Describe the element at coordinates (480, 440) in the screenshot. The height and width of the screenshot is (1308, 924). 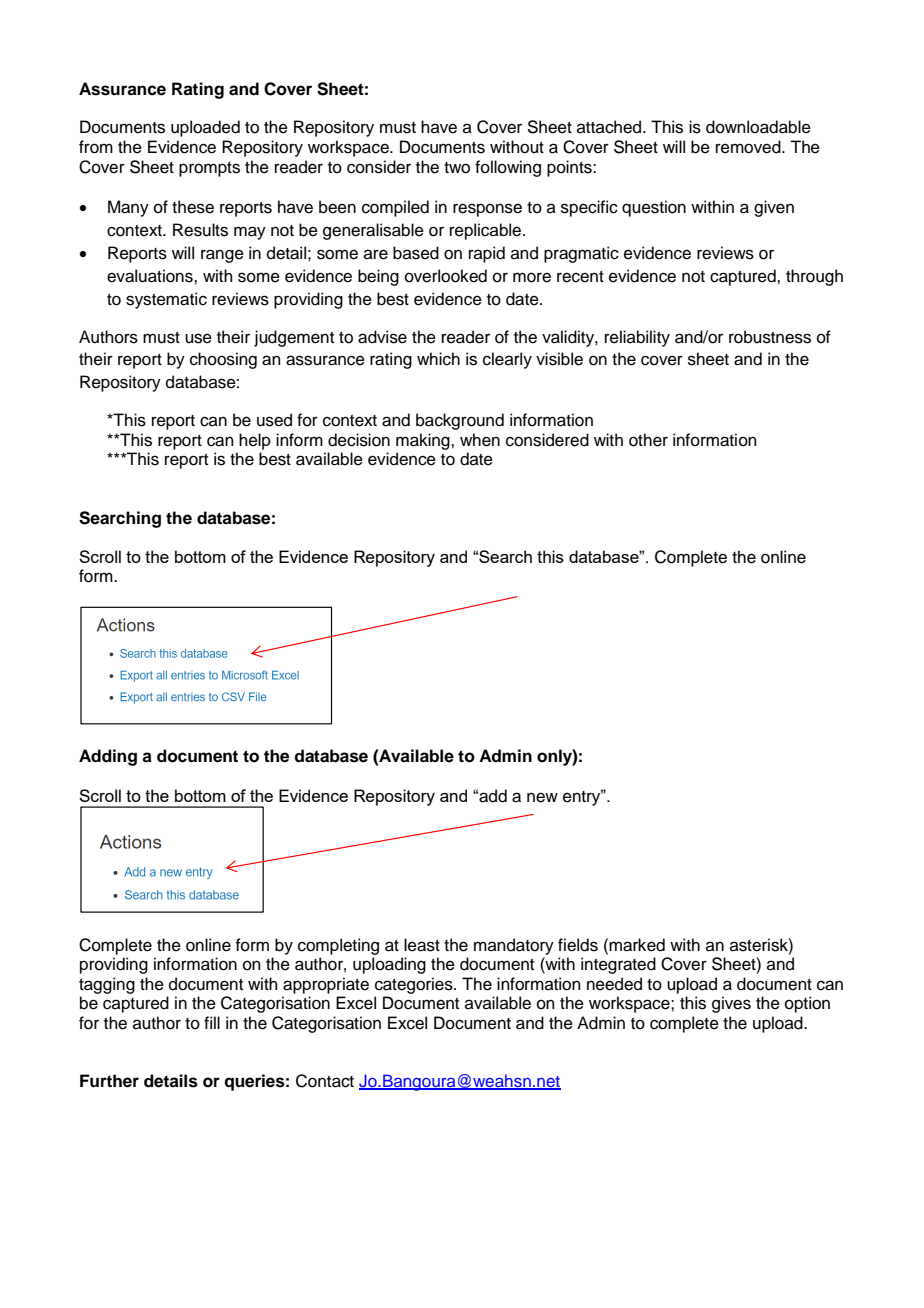
I see `when` at that location.
